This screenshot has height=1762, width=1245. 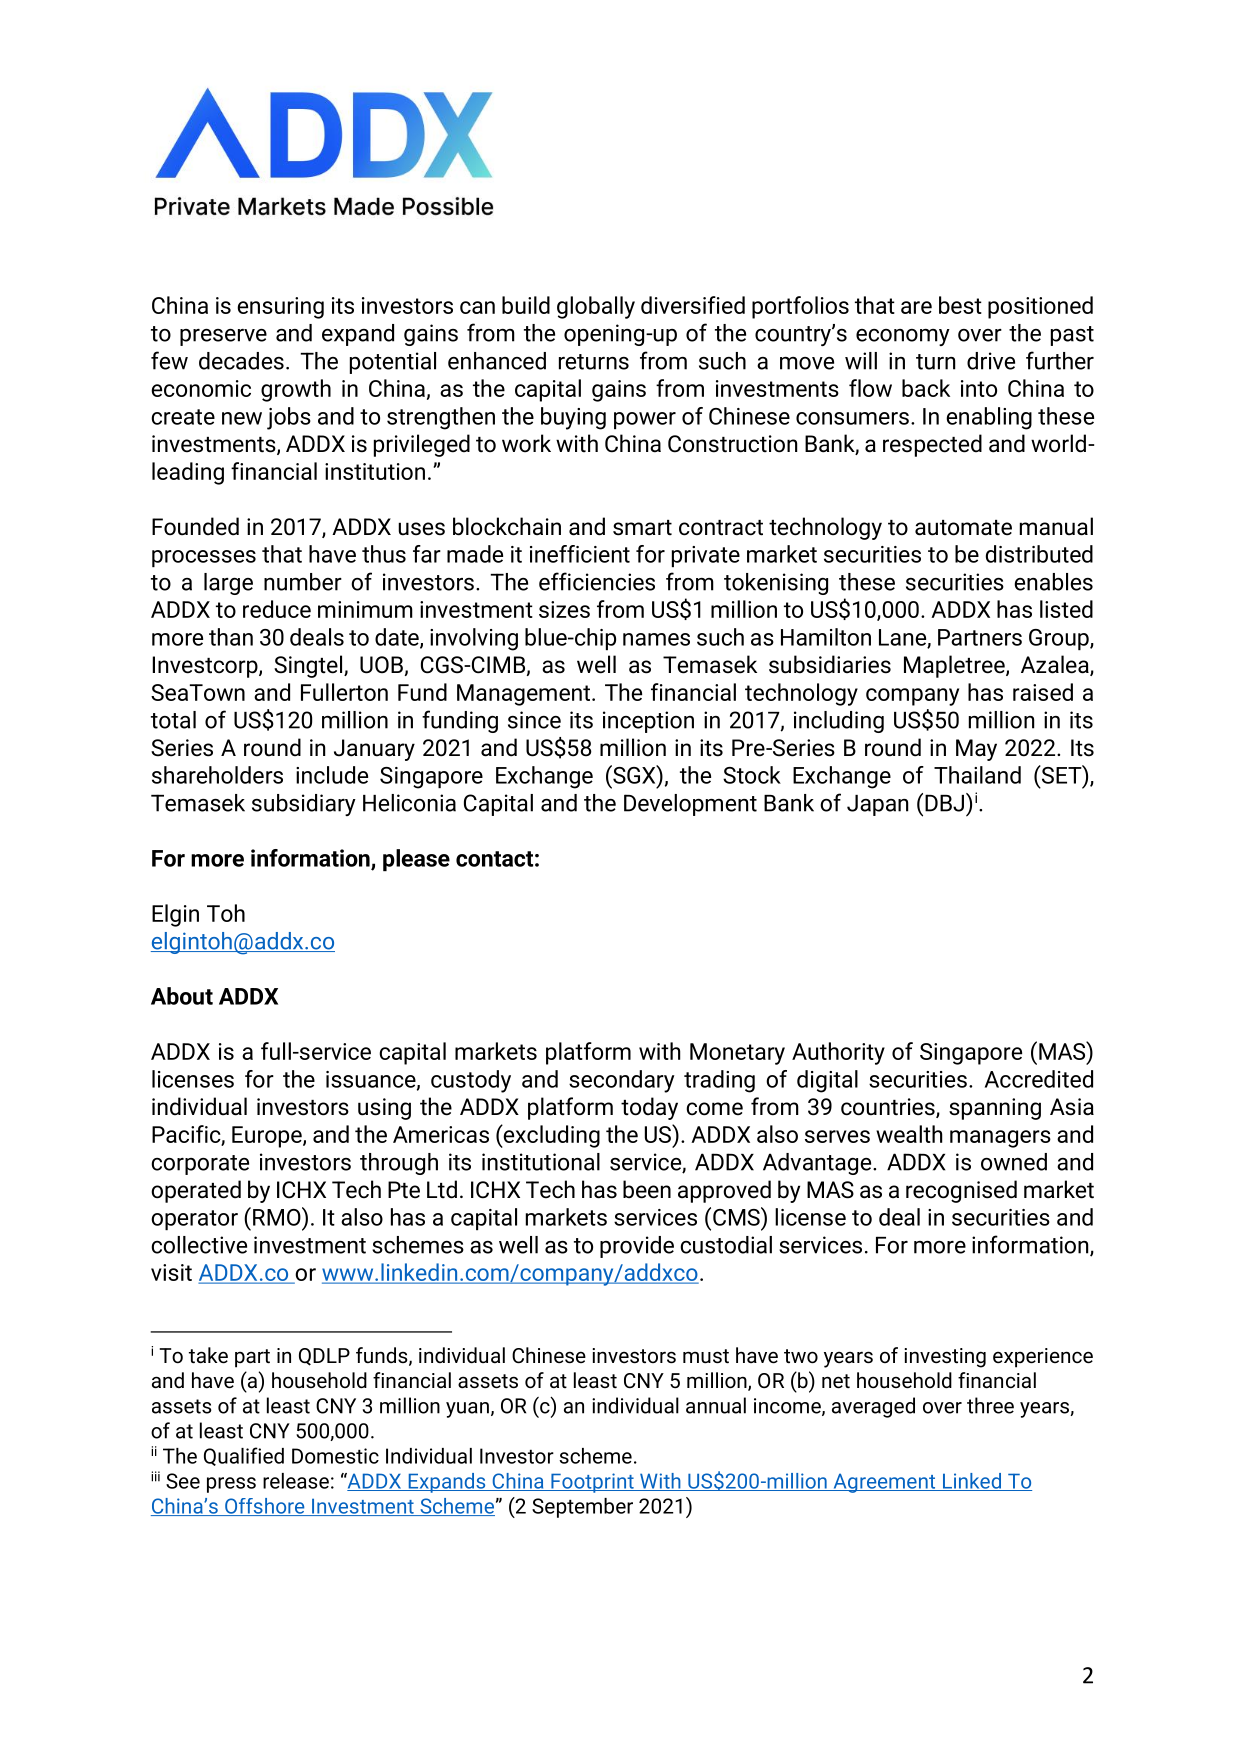 I want to click on names, so click(x=656, y=639).
